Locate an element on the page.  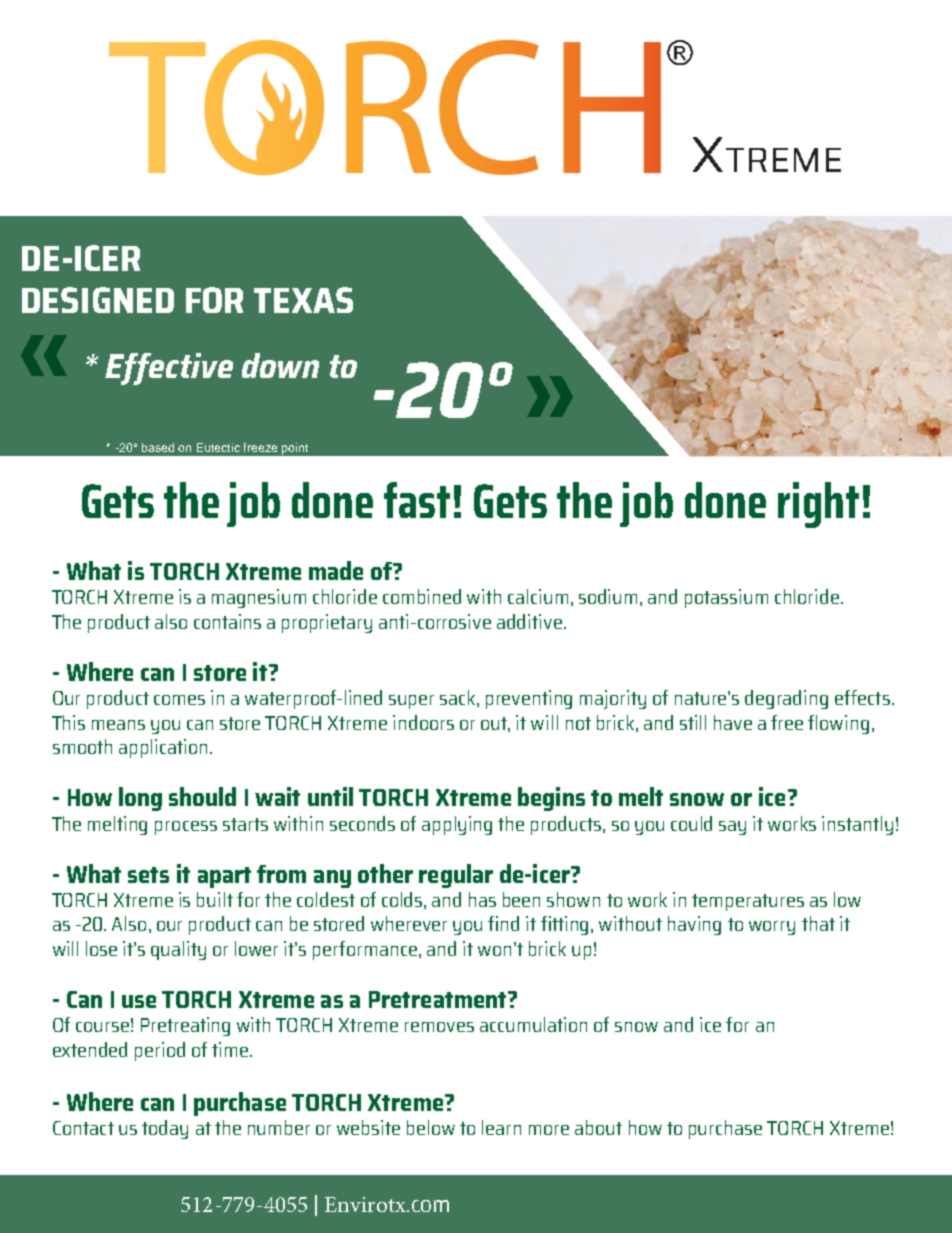
find is located at coordinates (503, 923).
